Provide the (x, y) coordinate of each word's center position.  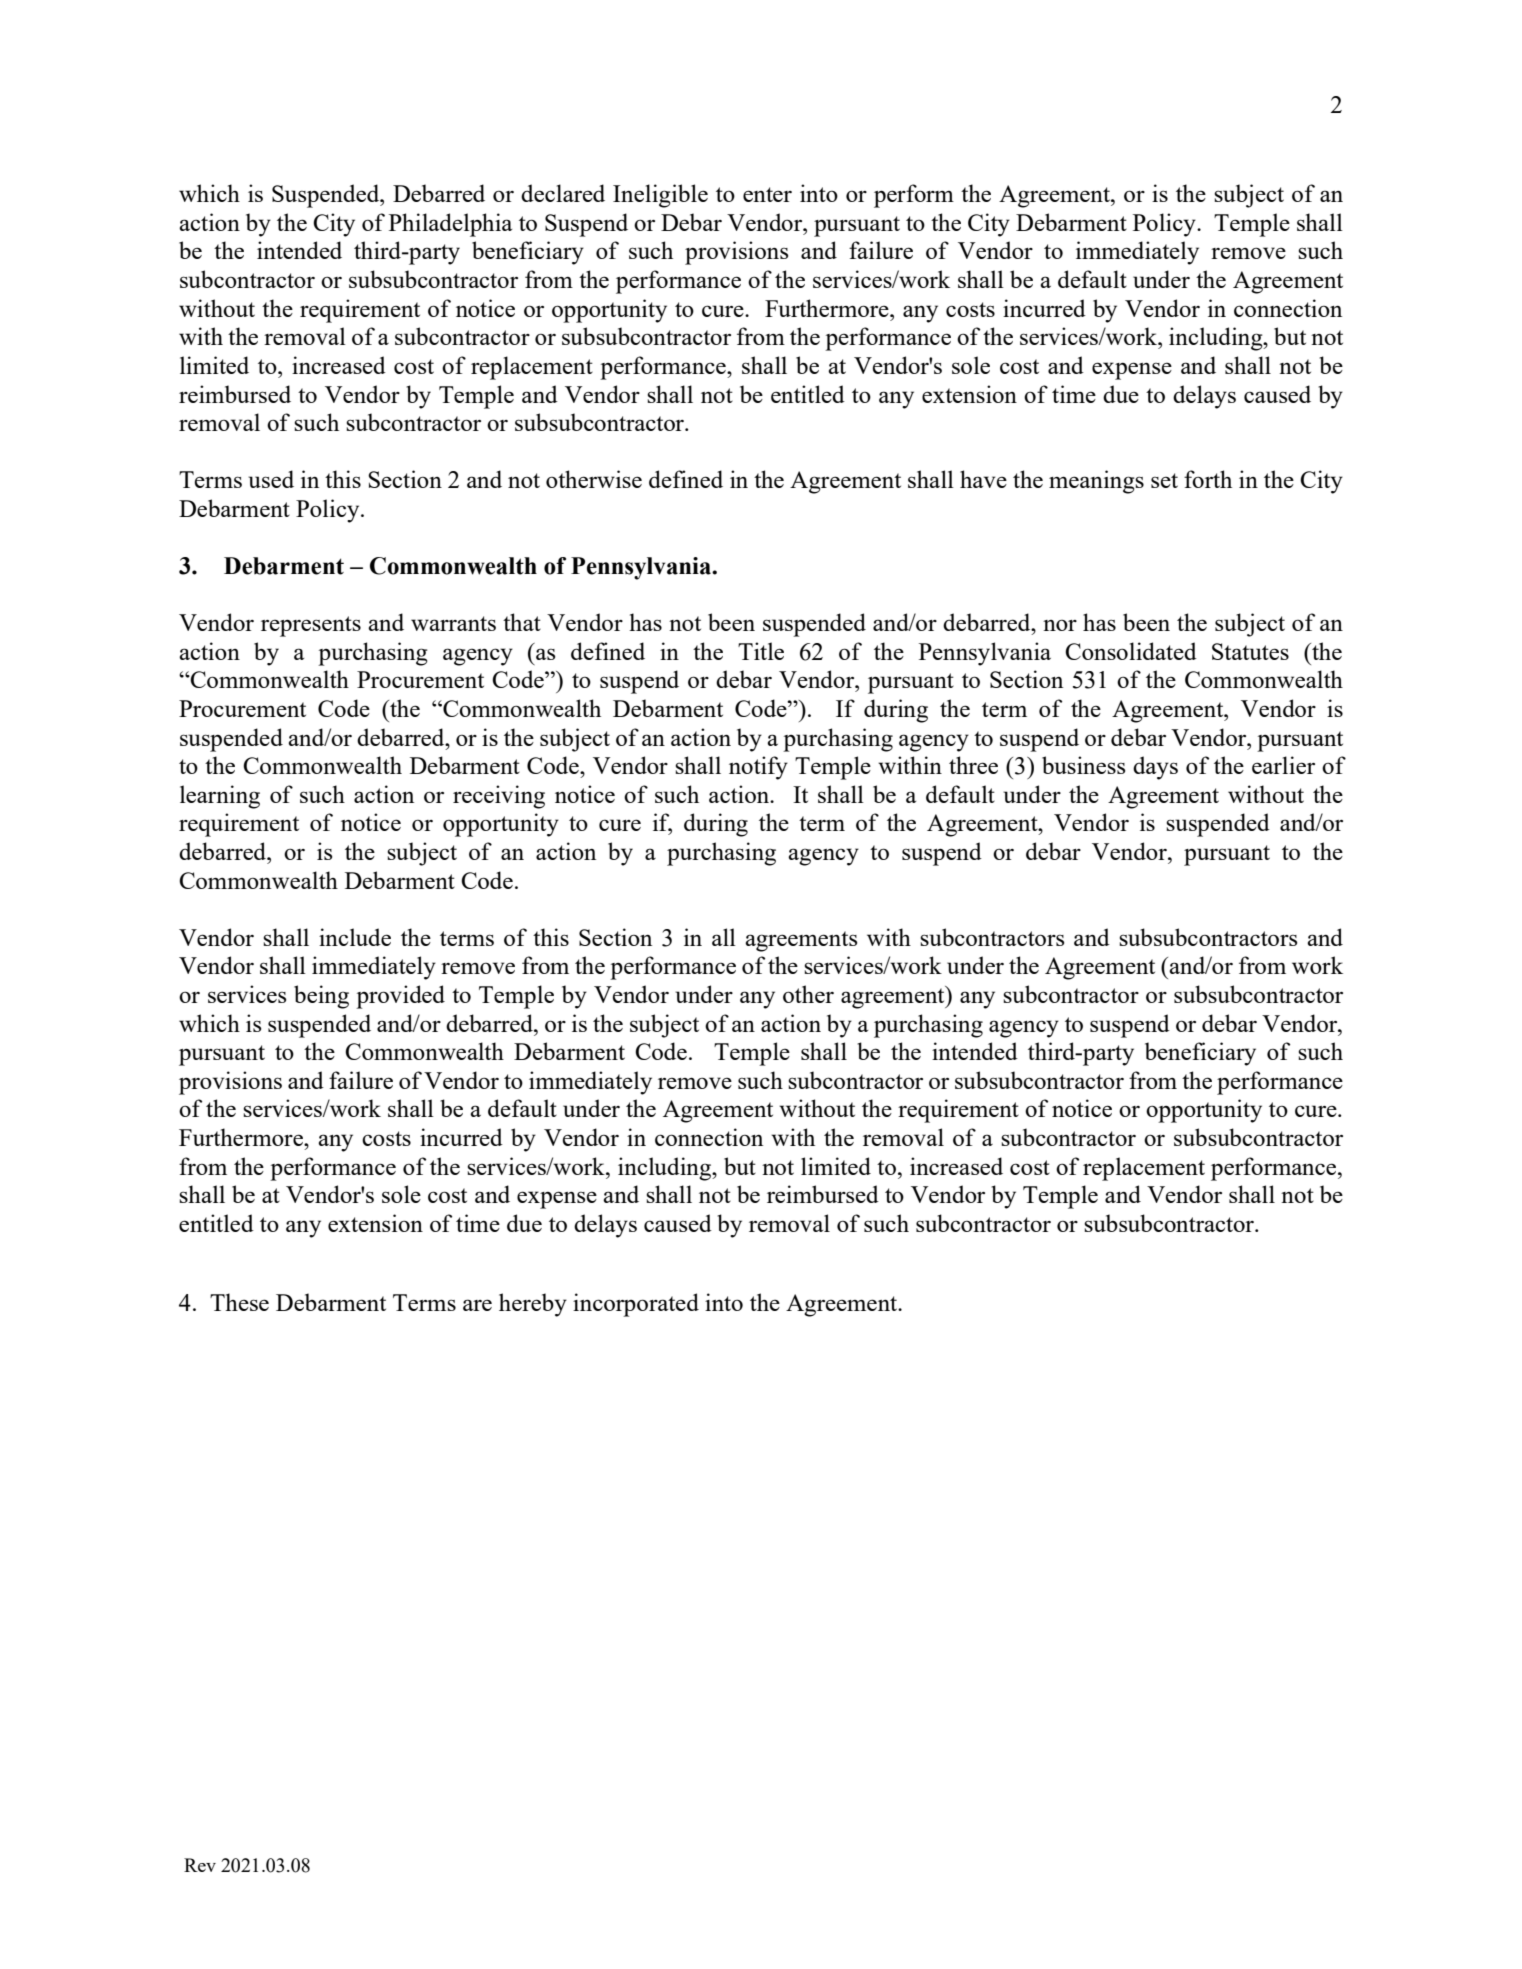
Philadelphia (450, 225)
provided (400, 997)
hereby (533, 1305)
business (1083, 765)
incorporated (636, 1305)
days (1155, 768)
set (1164, 480)
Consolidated (1131, 651)
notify (758, 768)
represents (311, 626)
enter (767, 194)
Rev (200, 1865)
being (321, 997)
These (239, 1302)
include (355, 937)
